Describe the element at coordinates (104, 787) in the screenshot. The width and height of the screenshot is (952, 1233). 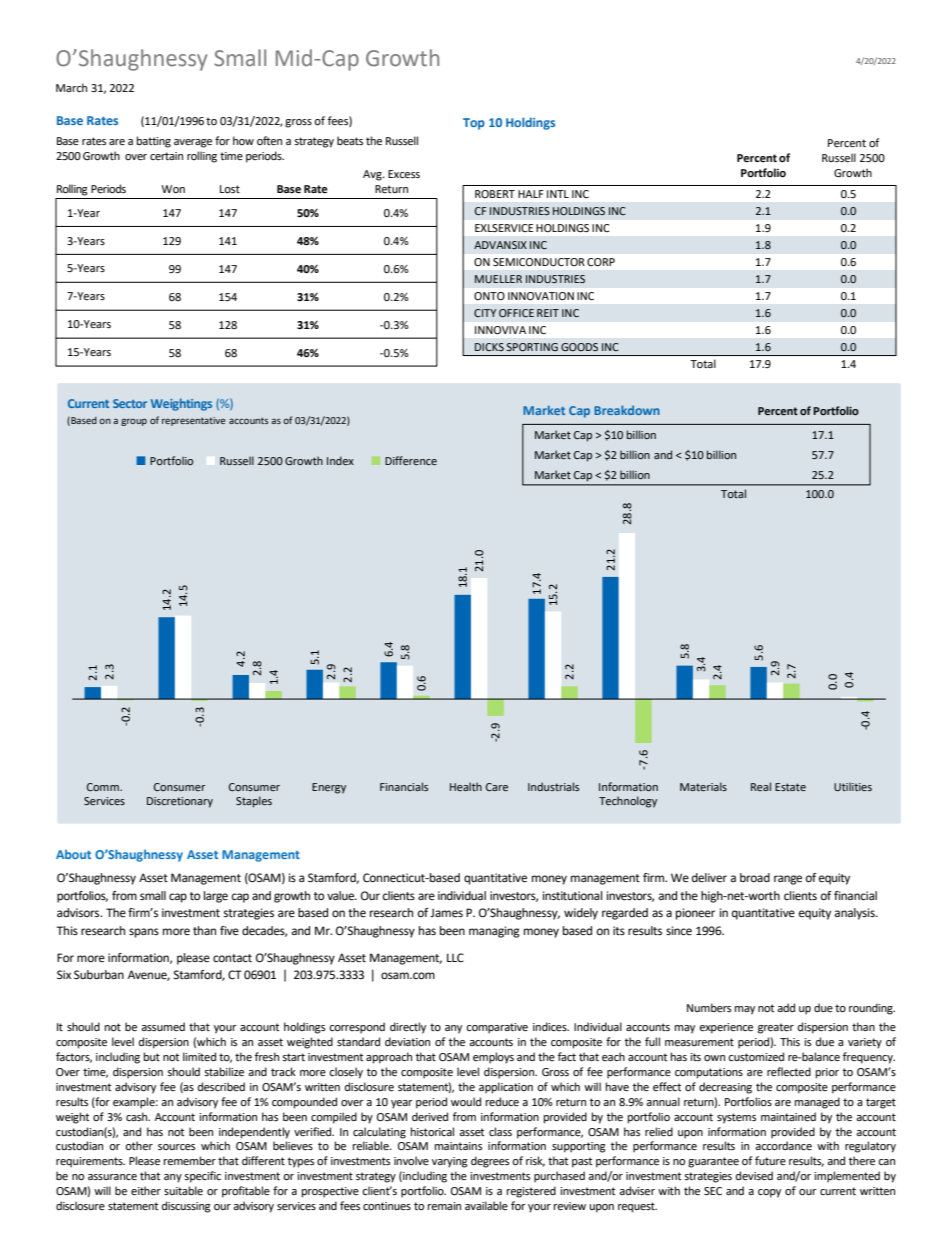
I see `Comm` at that location.
